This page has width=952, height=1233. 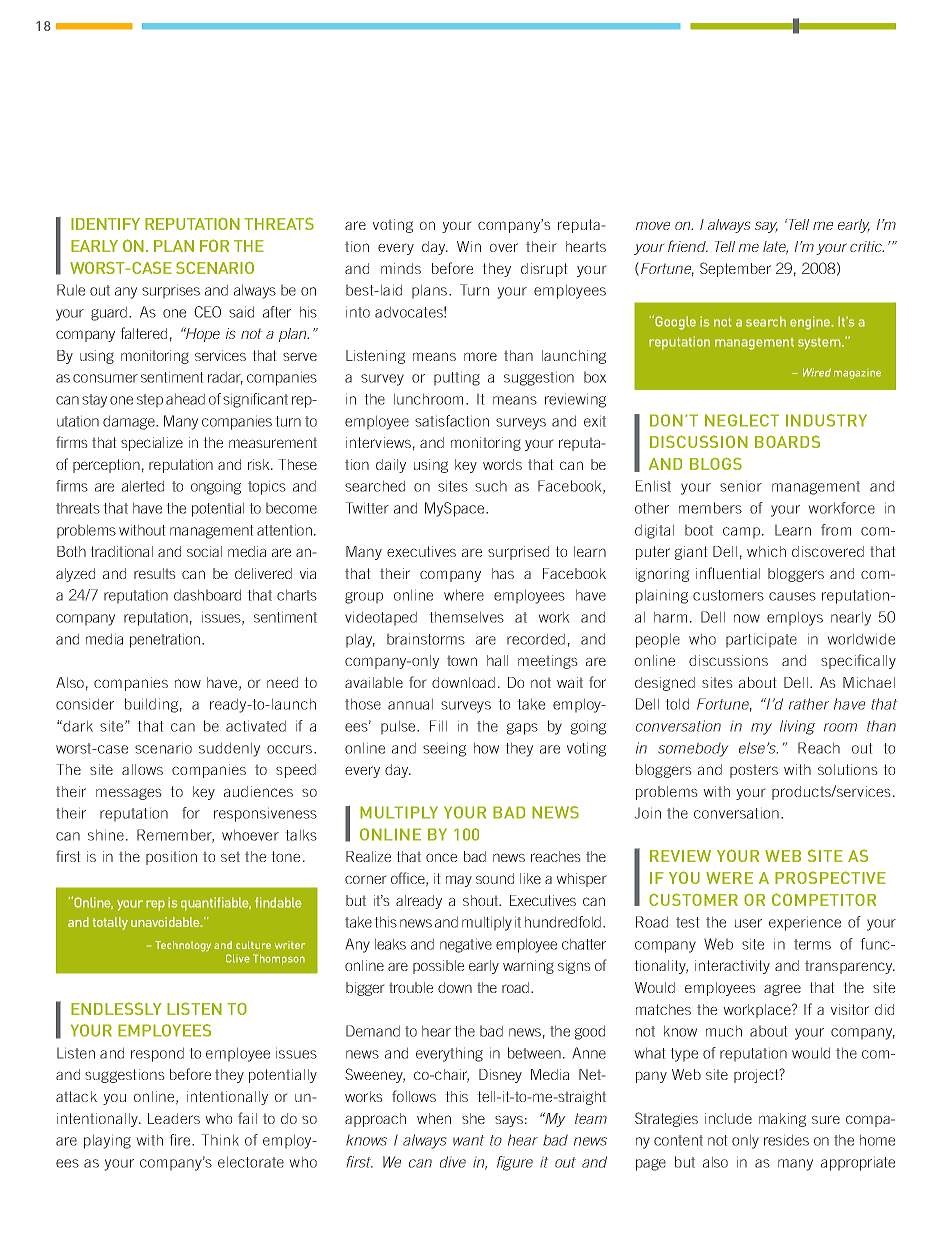 What do you see at coordinates (518, 553) in the page?
I see `surprised` at bounding box center [518, 553].
